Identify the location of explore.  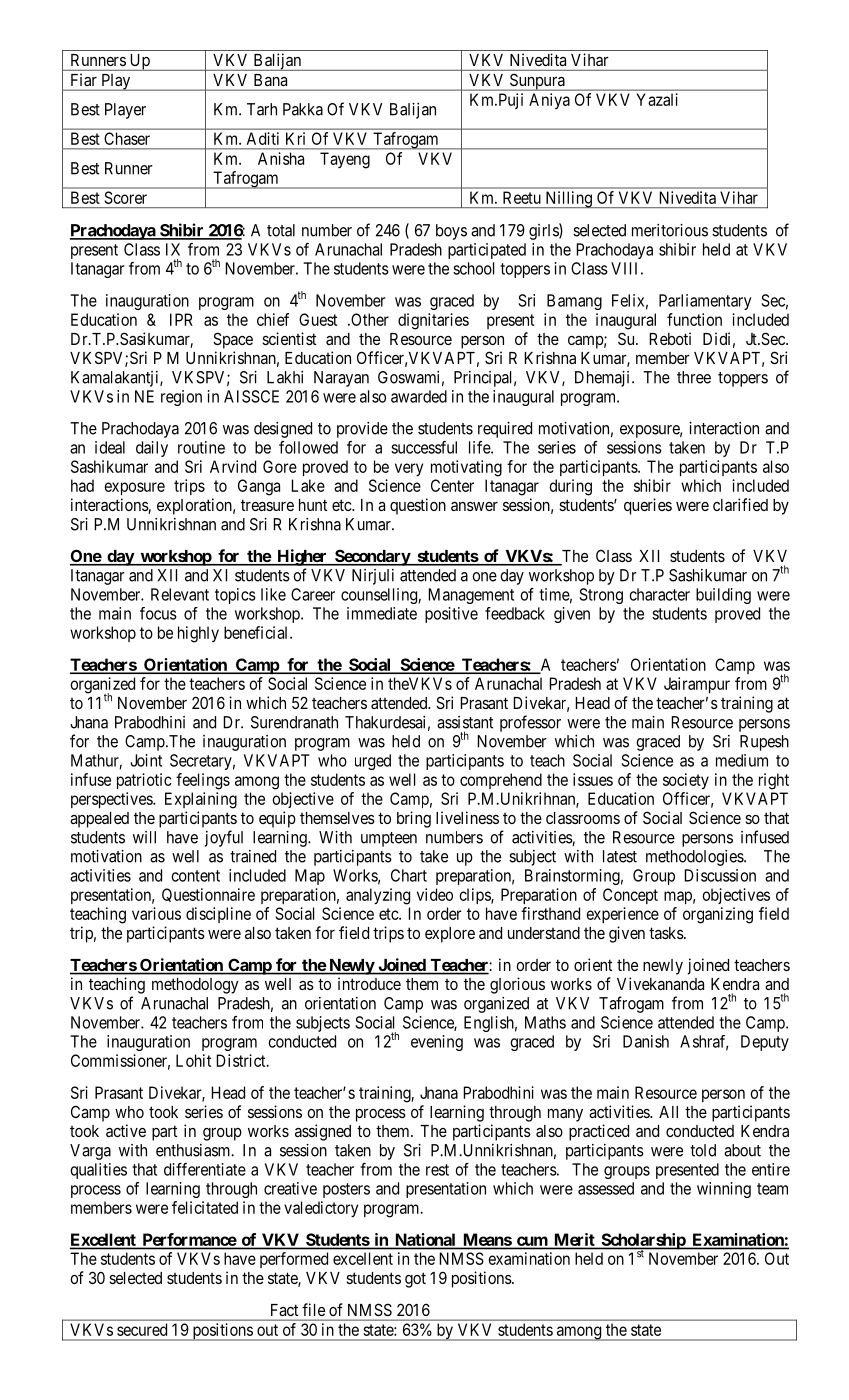
(450, 935).
